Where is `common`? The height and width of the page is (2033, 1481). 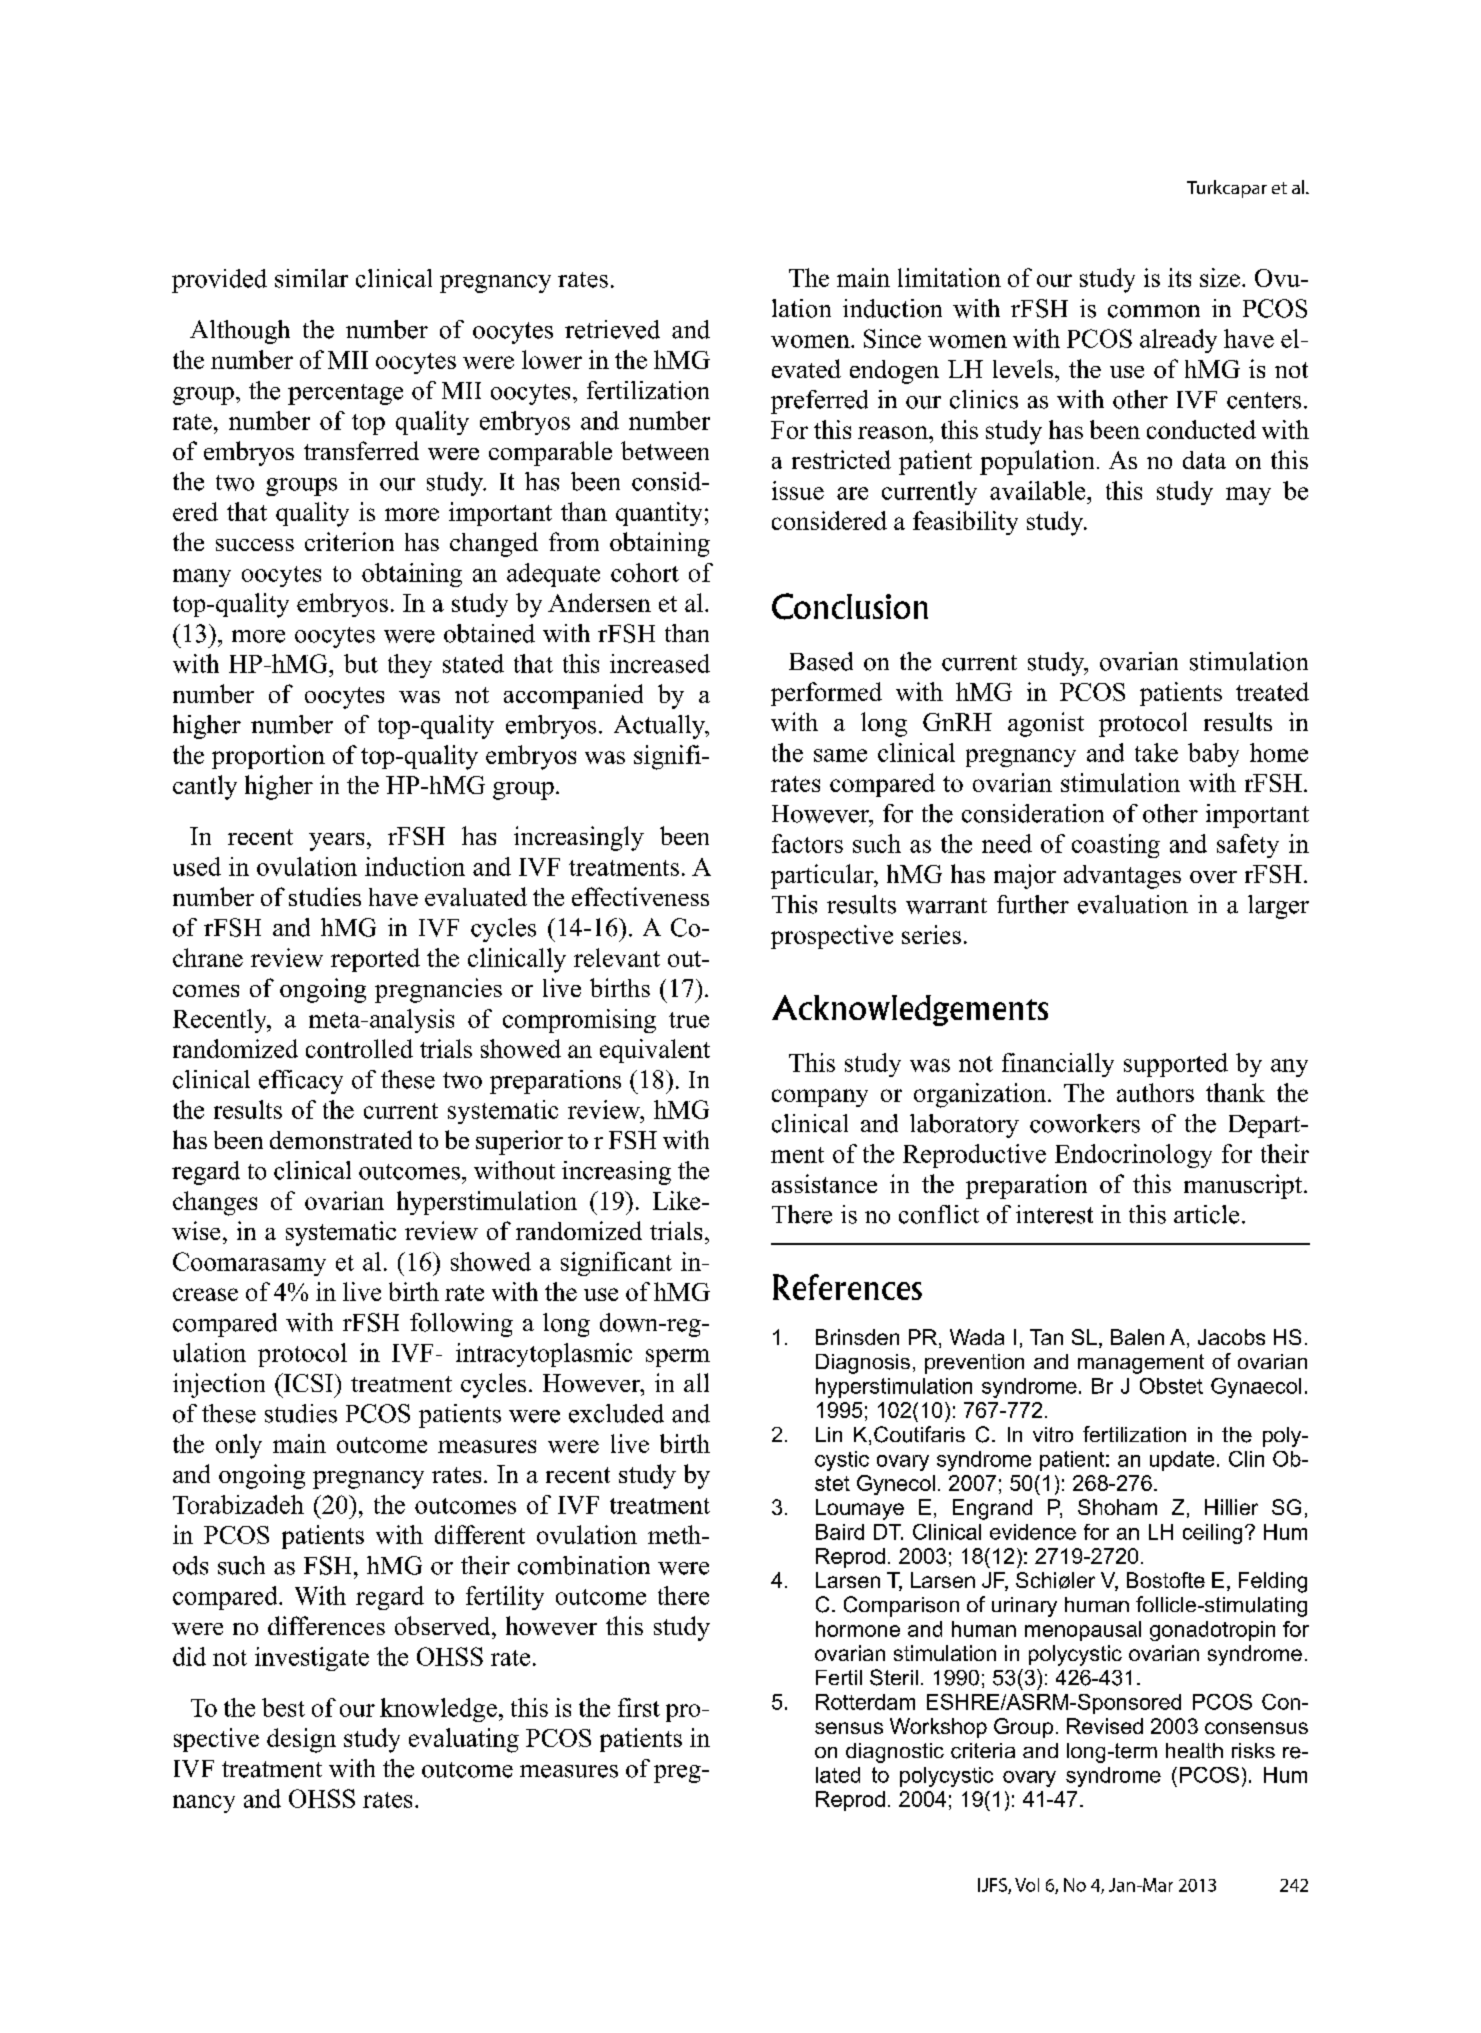 common is located at coordinates (1154, 311).
